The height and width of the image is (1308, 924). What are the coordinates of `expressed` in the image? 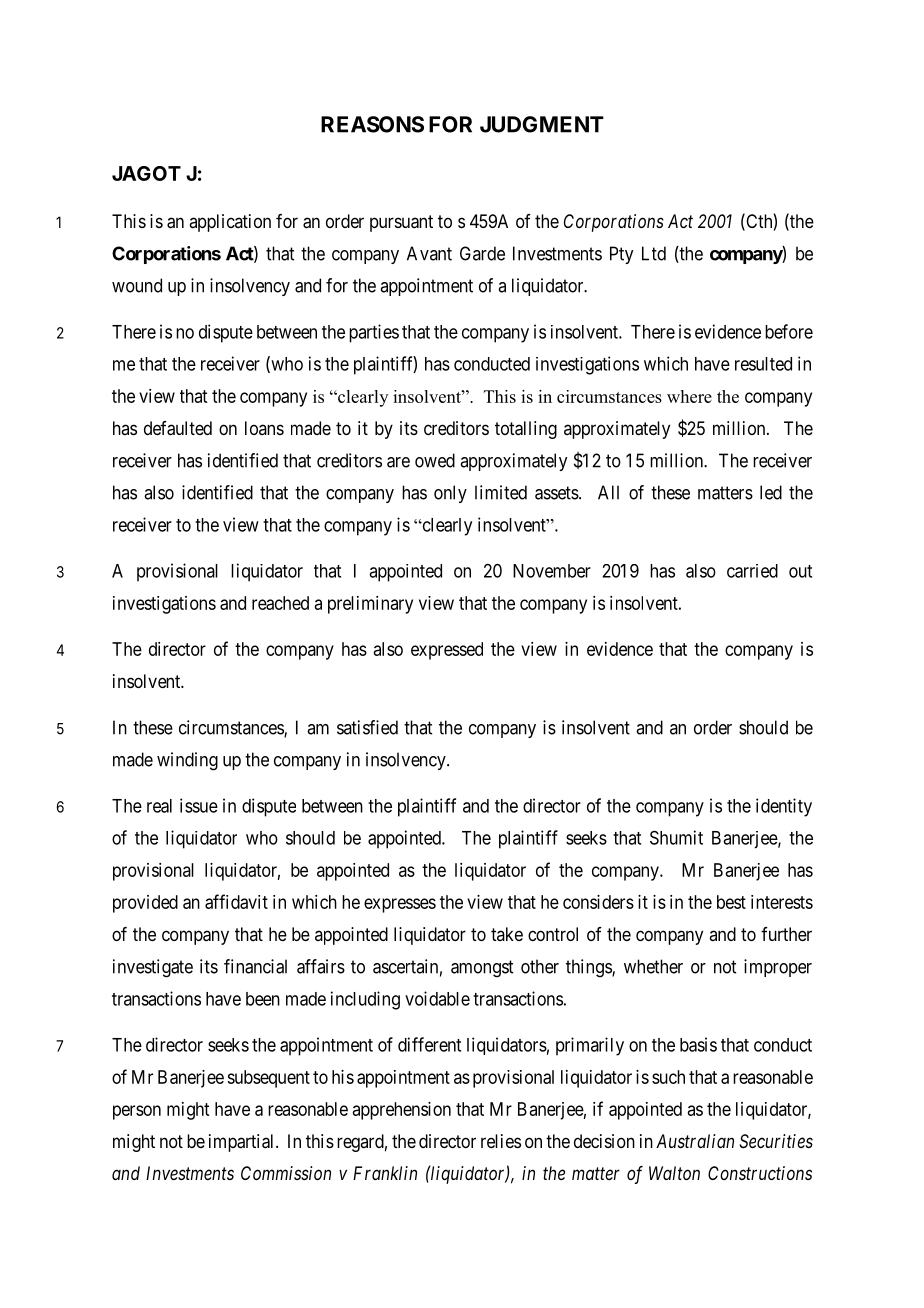 It's located at (447, 651).
